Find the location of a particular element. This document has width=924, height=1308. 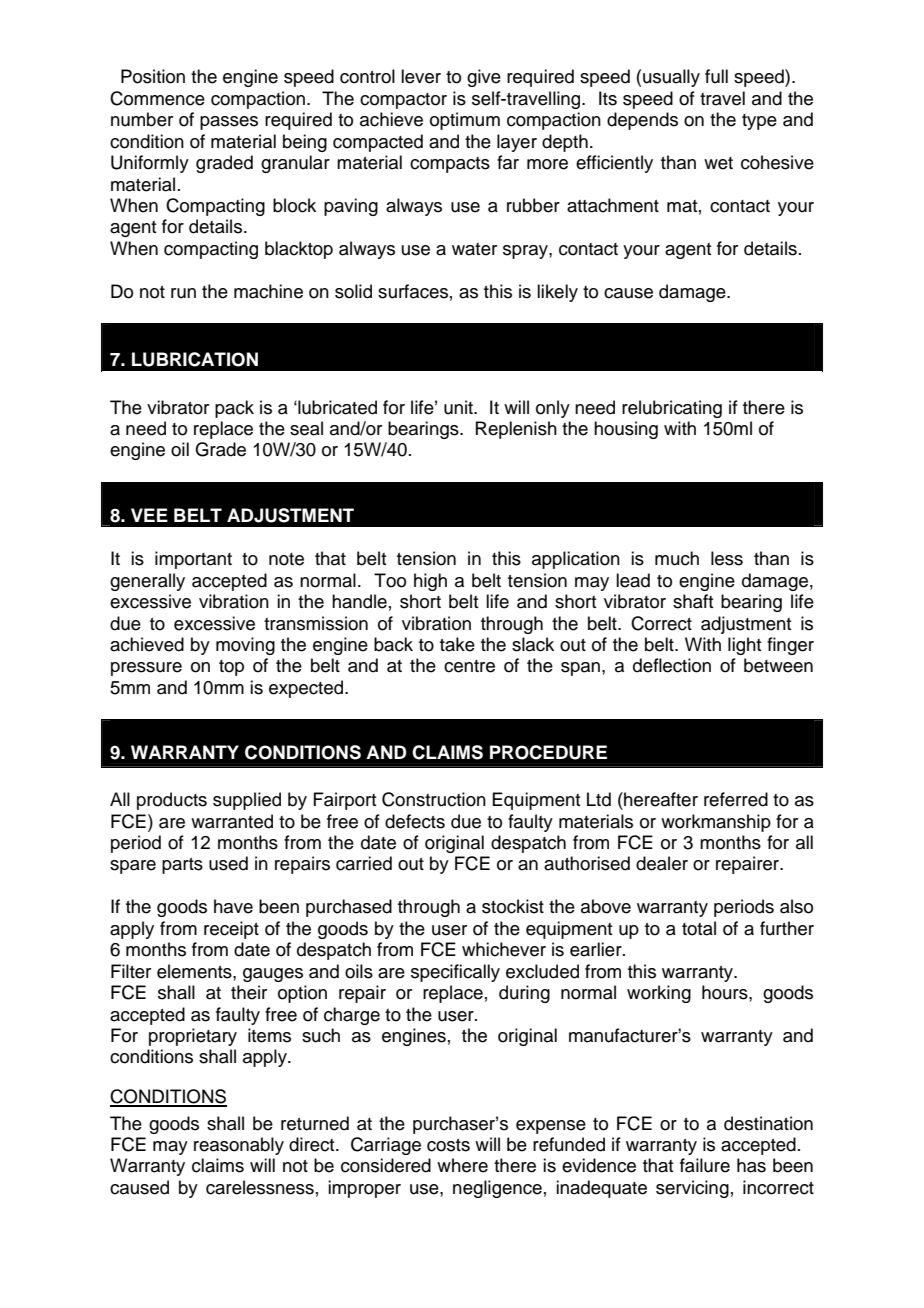

where is located at coordinates (462, 1165).
